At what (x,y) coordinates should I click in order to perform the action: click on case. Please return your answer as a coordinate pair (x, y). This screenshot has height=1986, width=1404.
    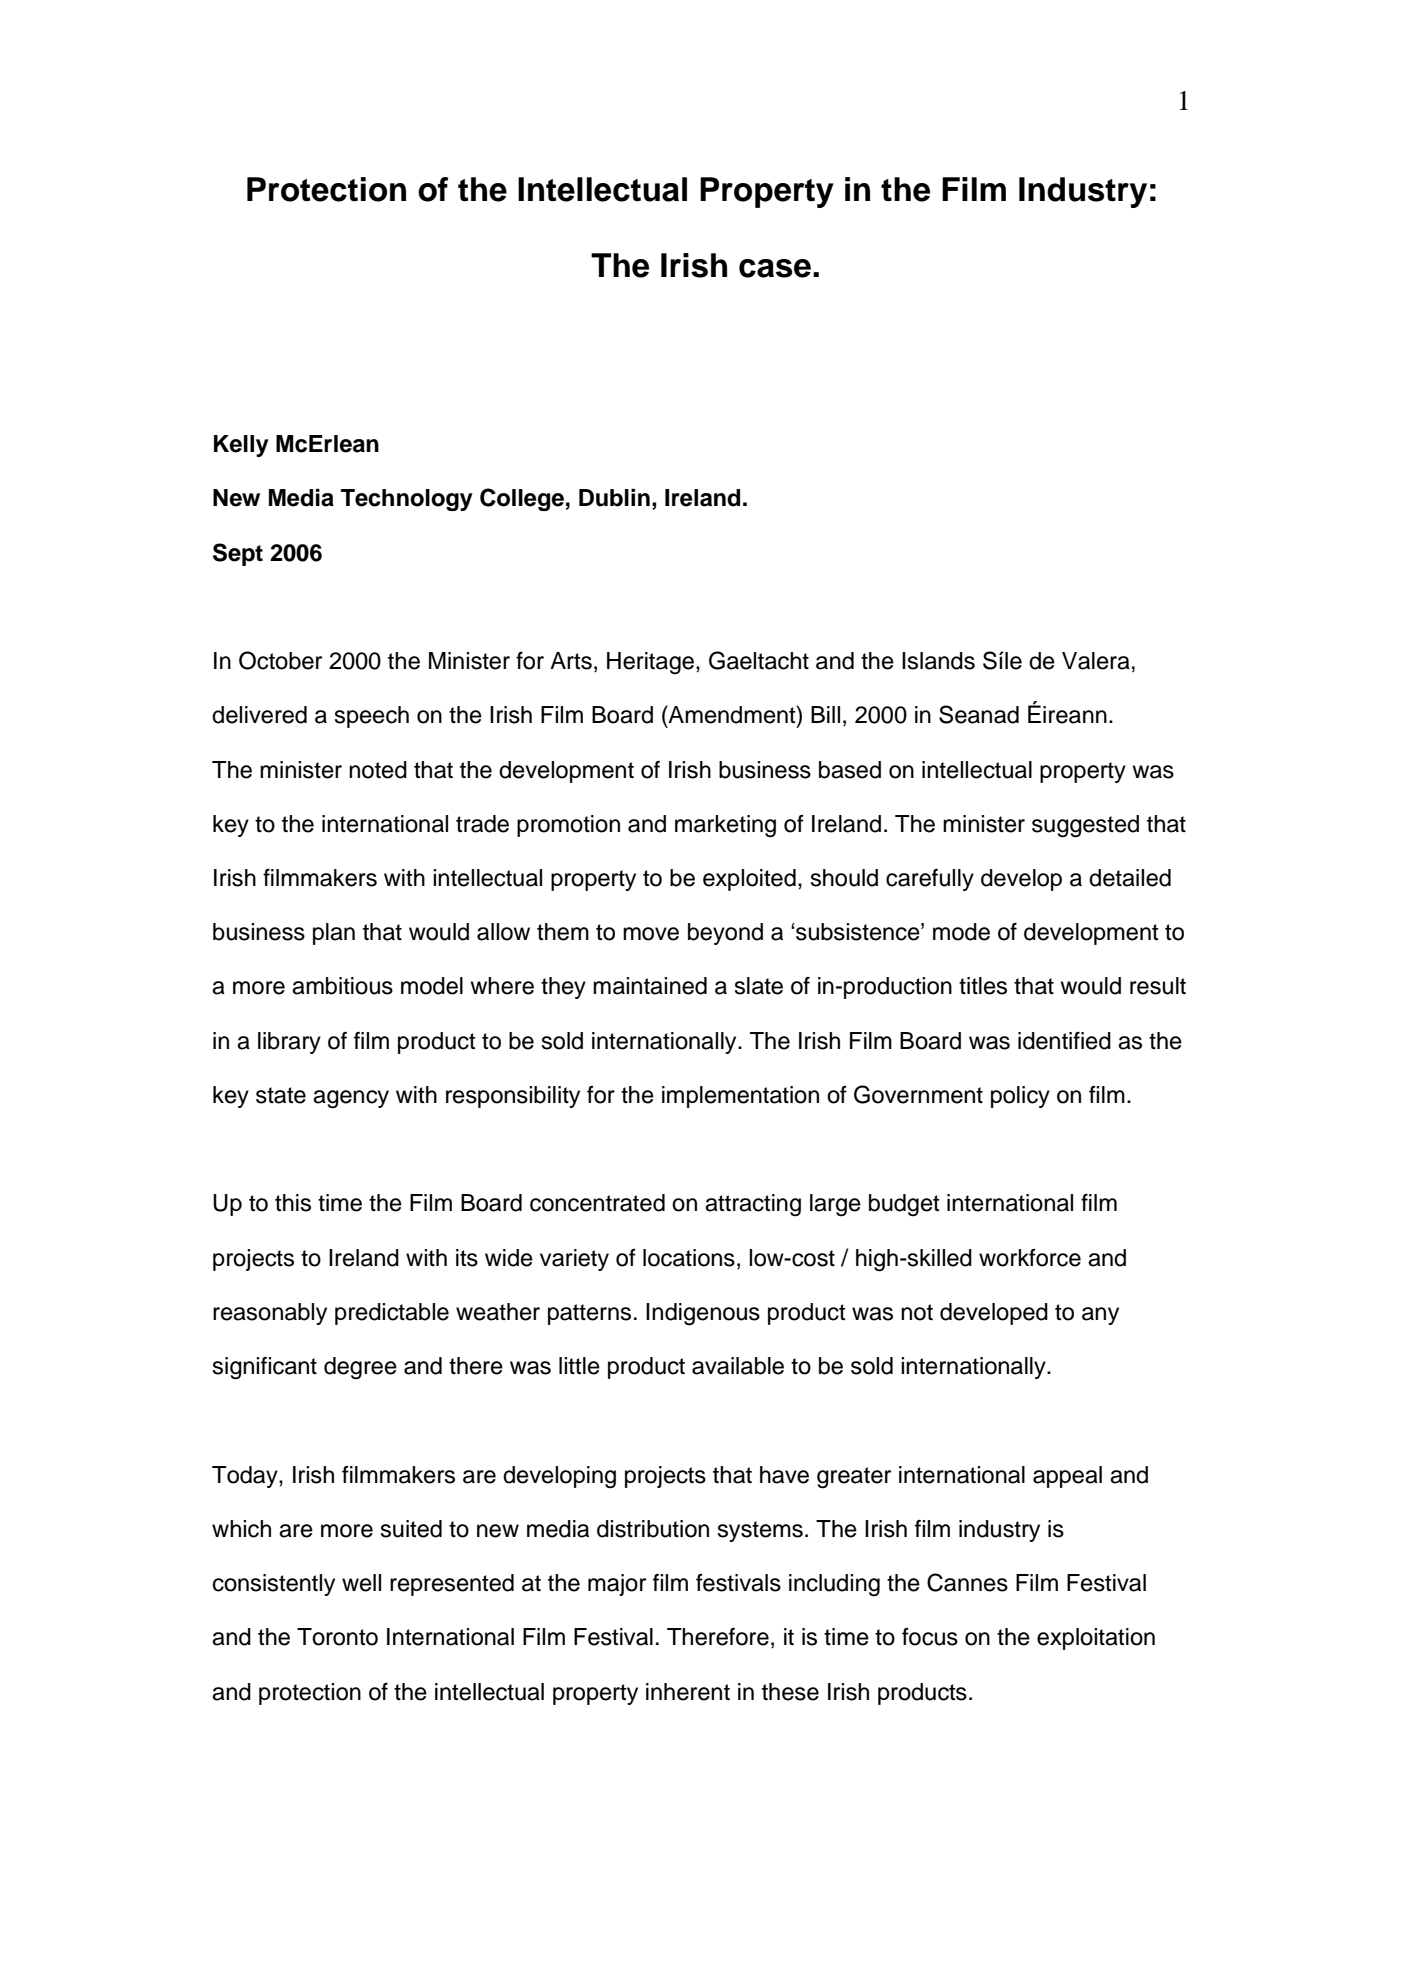
    Looking at the image, I should click on (775, 268).
